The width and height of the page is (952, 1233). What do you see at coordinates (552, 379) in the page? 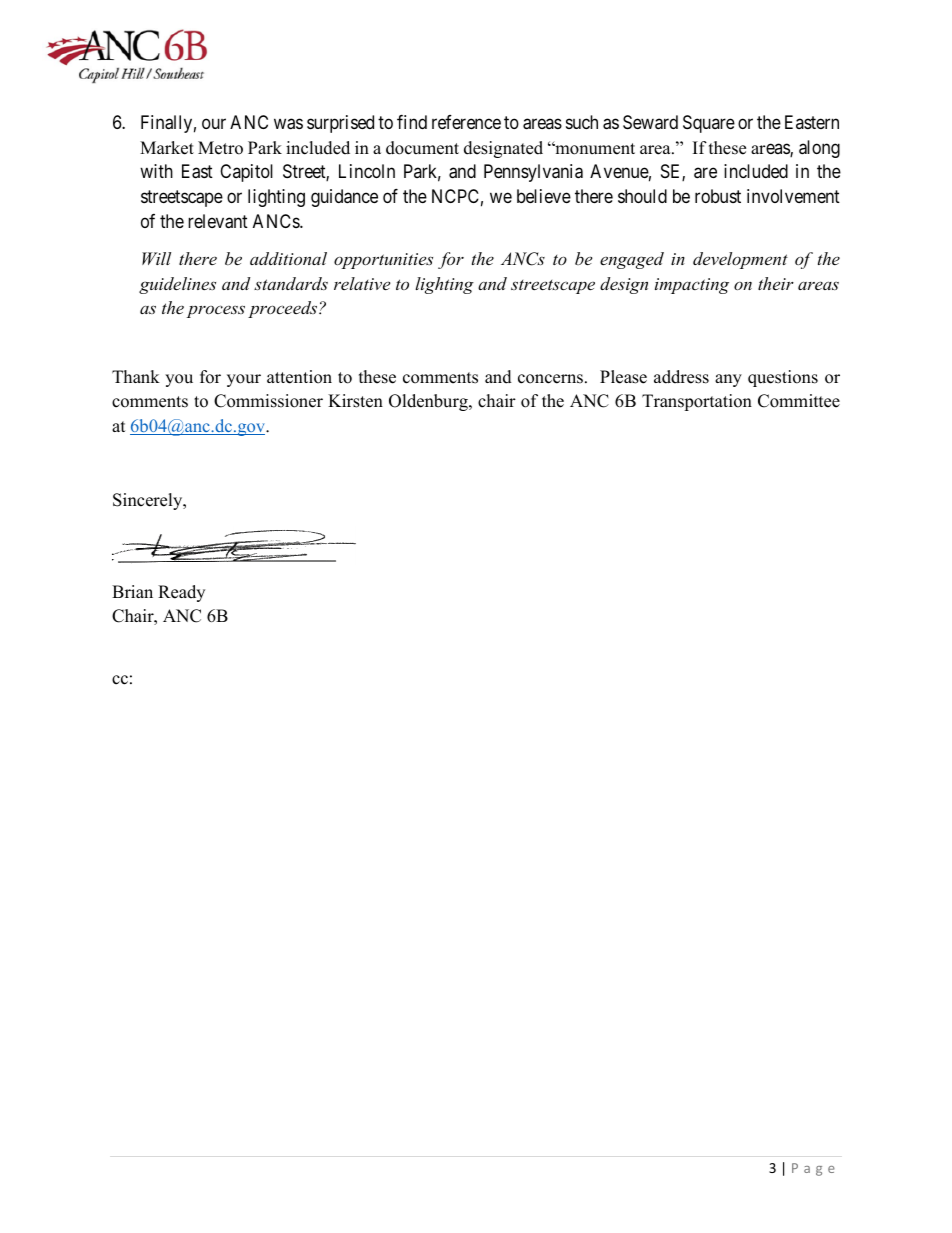
I see `concerns` at bounding box center [552, 379].
